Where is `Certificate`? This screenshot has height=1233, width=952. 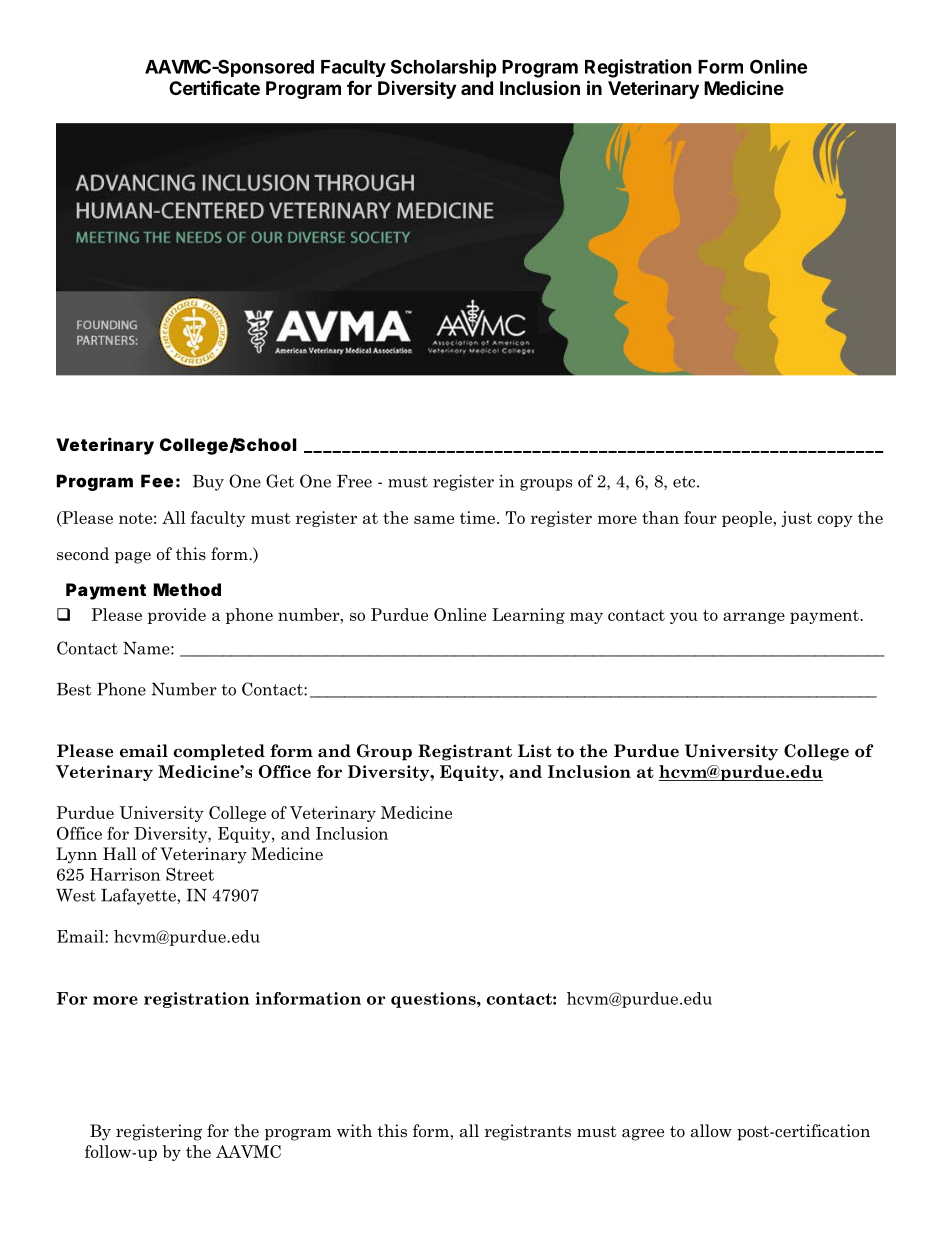 Certificate is located at coordinates (214, 87).
